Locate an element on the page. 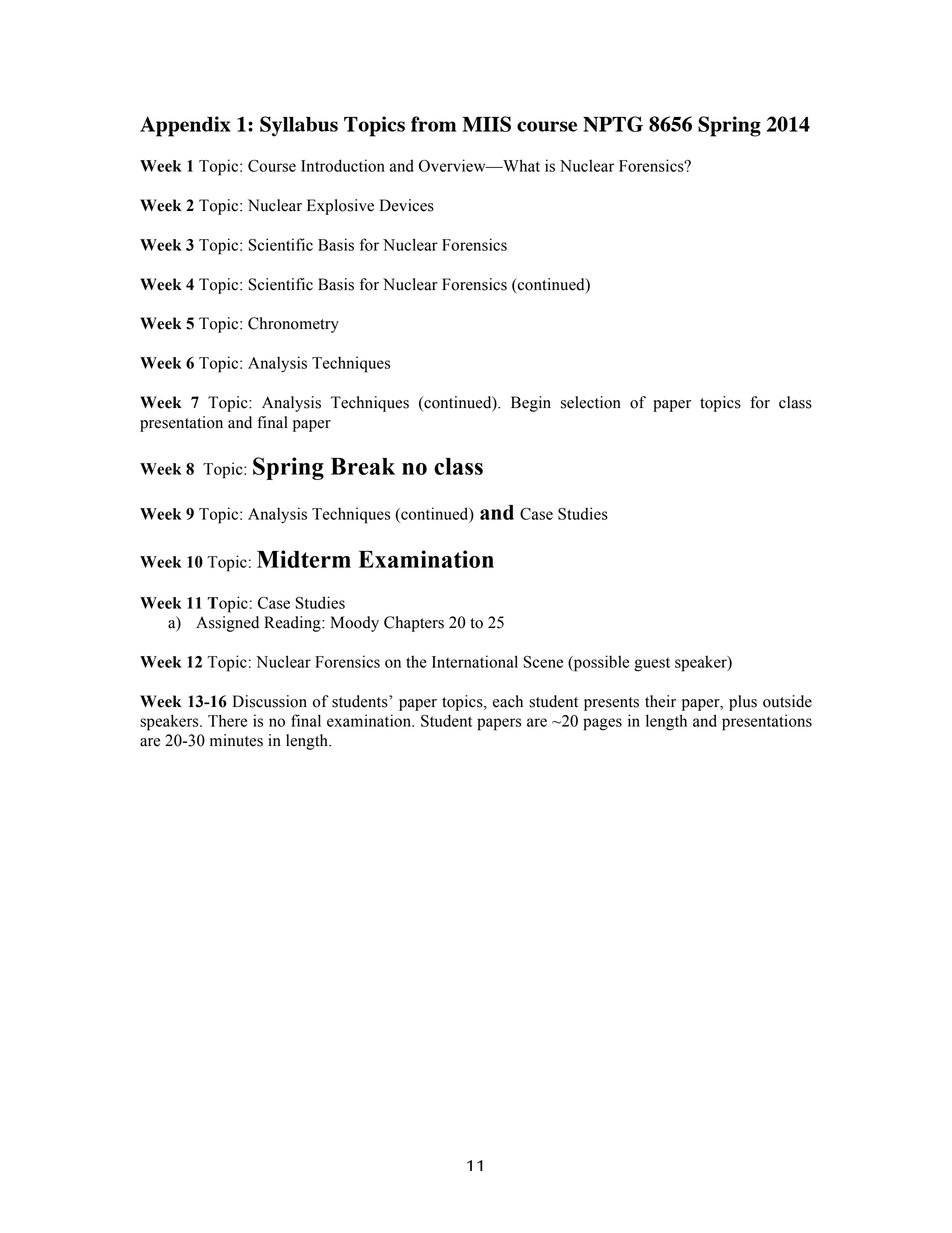 The image size is (952, 1233). Explosive is located at coordinates (340, 207).
